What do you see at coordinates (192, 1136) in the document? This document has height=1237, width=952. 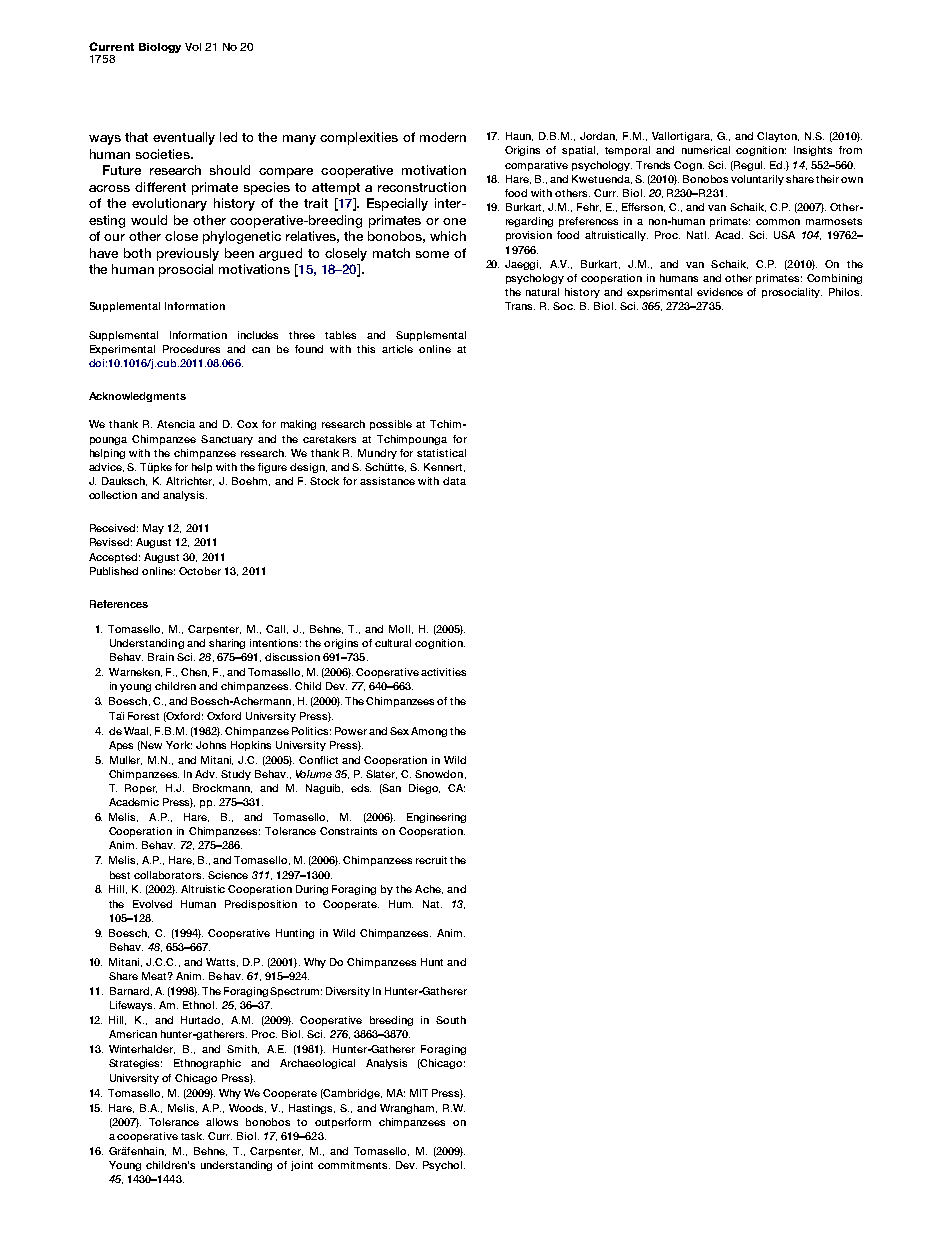 I see `task` at bounding box center [192, 1136].
